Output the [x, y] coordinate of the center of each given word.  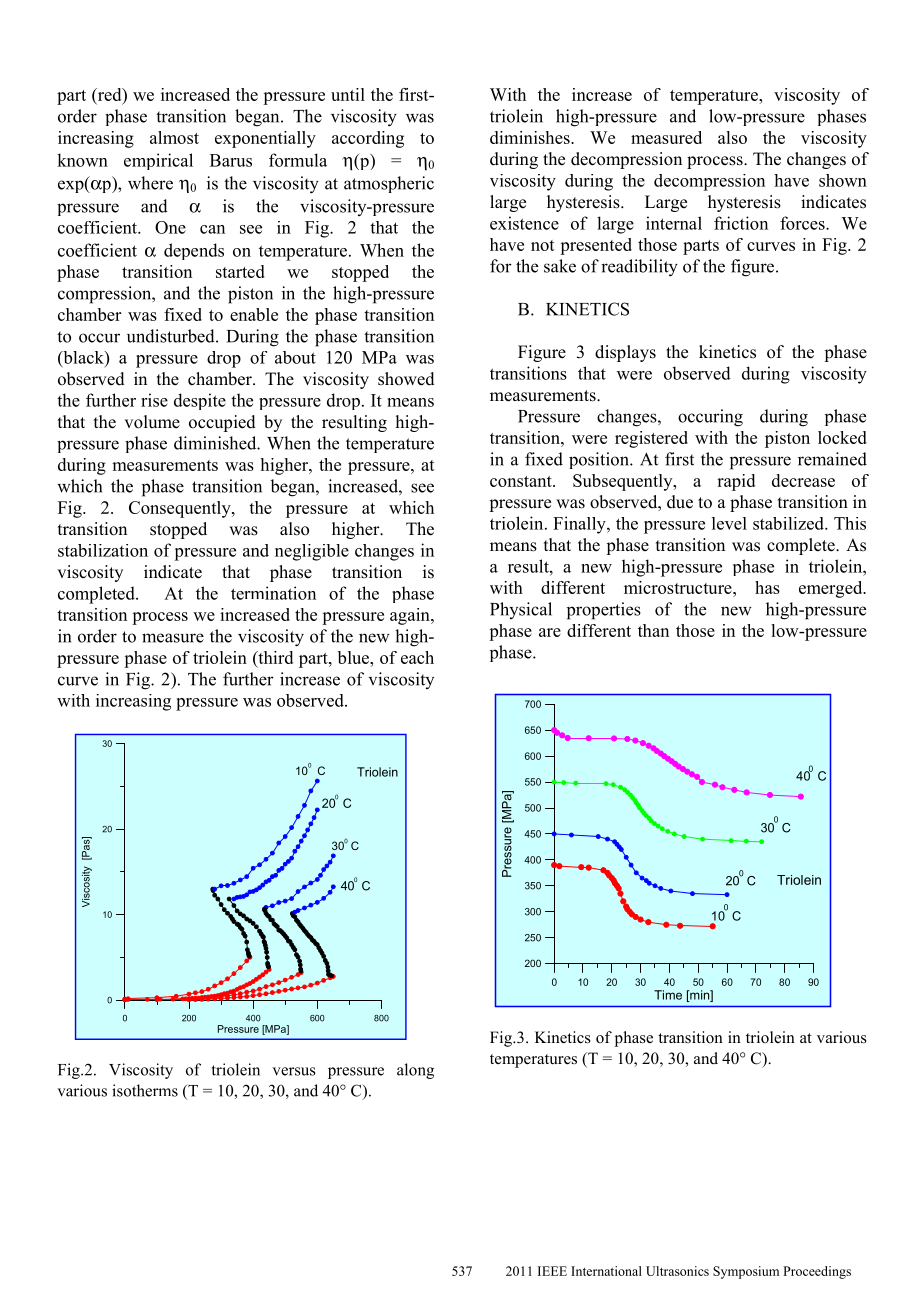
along [415, 1071]
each [417, 657]
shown [843, 180]
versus [294, 1071]
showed [406, 379]
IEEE [552, 1271]
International [606, 1271]
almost [174, 137]
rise [154, 400]
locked [842, 437]
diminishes [531, 137]
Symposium [746, 1272]
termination [273, 593]
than [653, 630]
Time [668, 995]
